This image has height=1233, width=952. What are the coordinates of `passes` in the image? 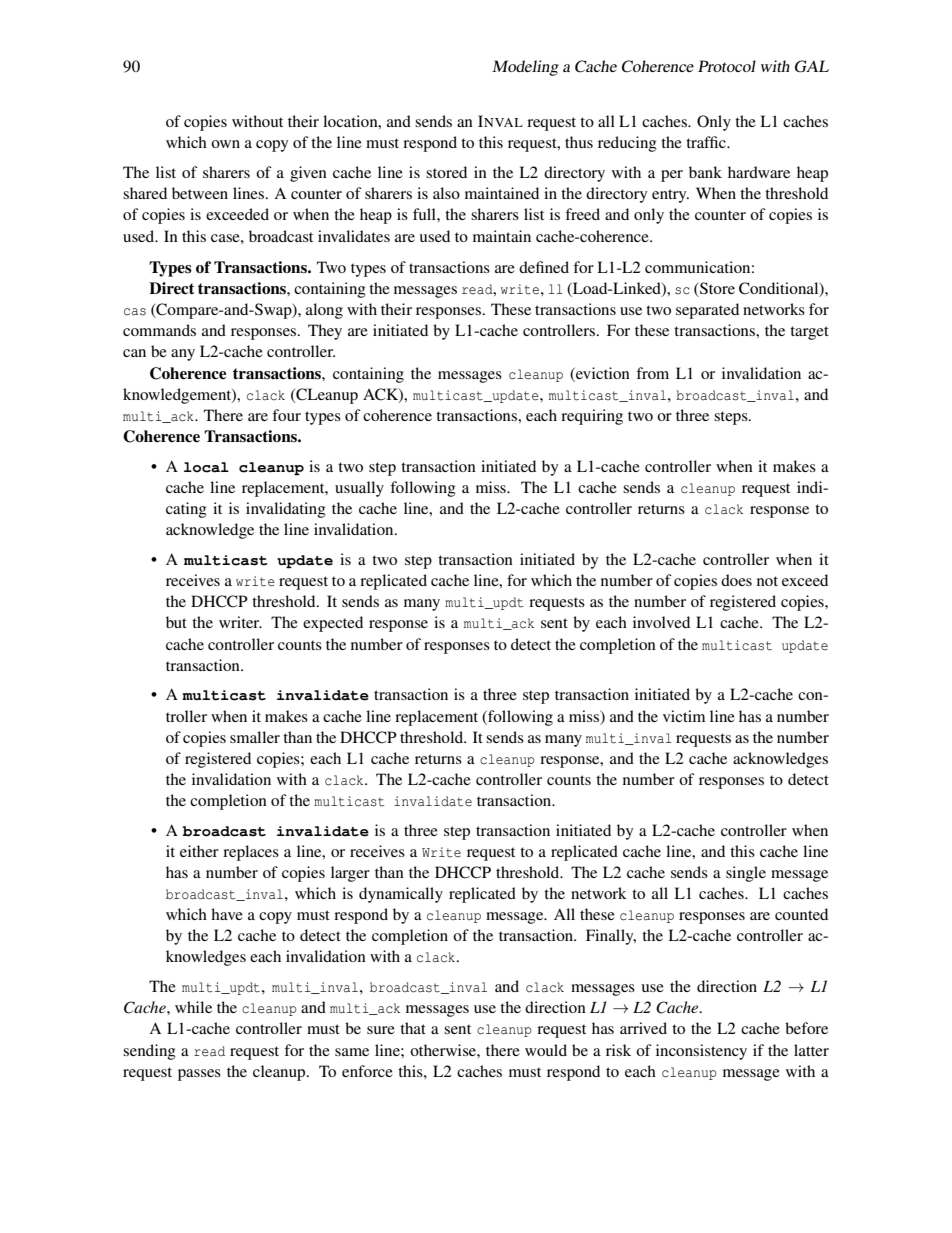 It's located at (199, 1075).
